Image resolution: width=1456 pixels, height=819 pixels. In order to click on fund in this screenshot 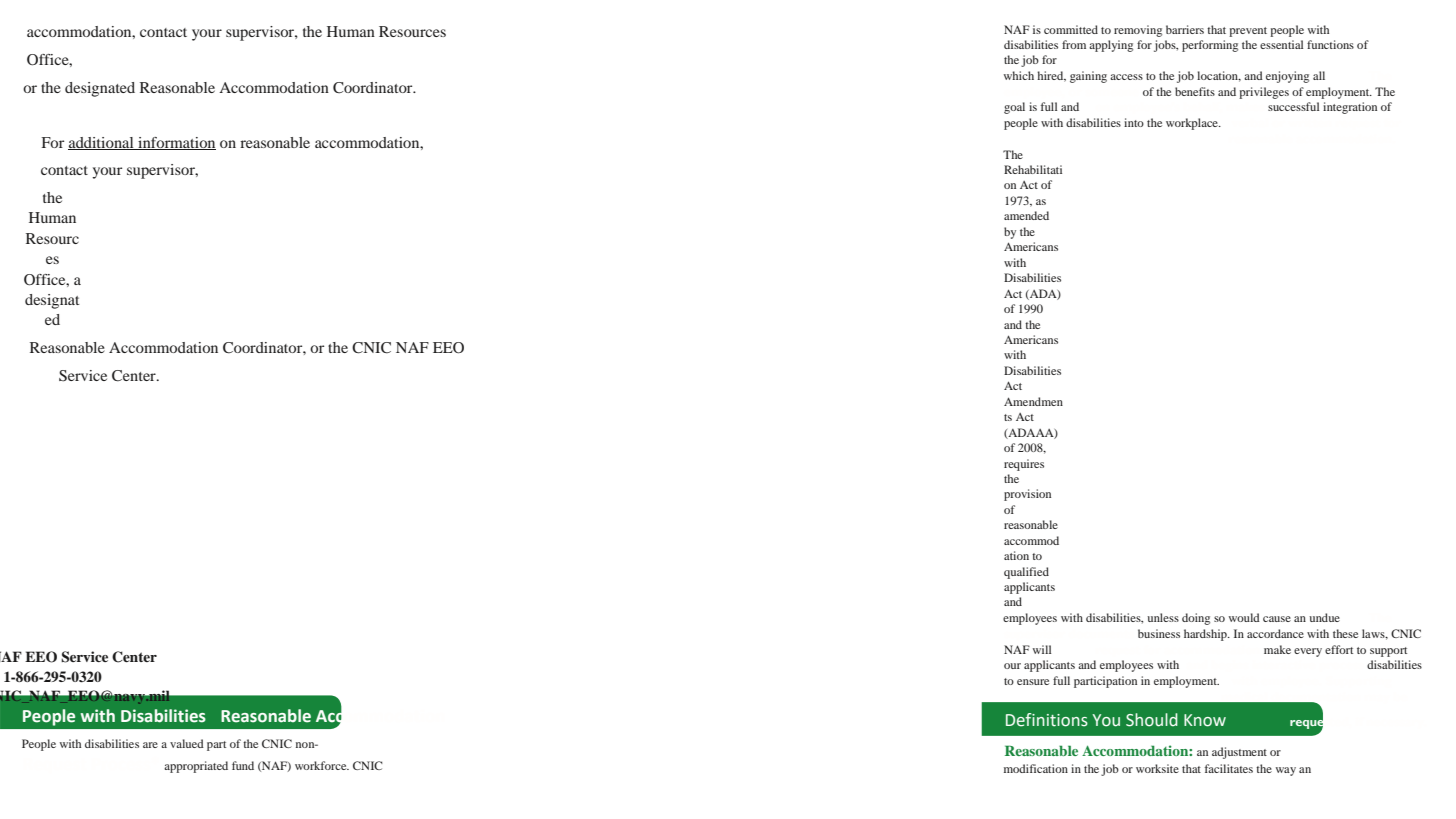, I will do `click(243, 765)`.
